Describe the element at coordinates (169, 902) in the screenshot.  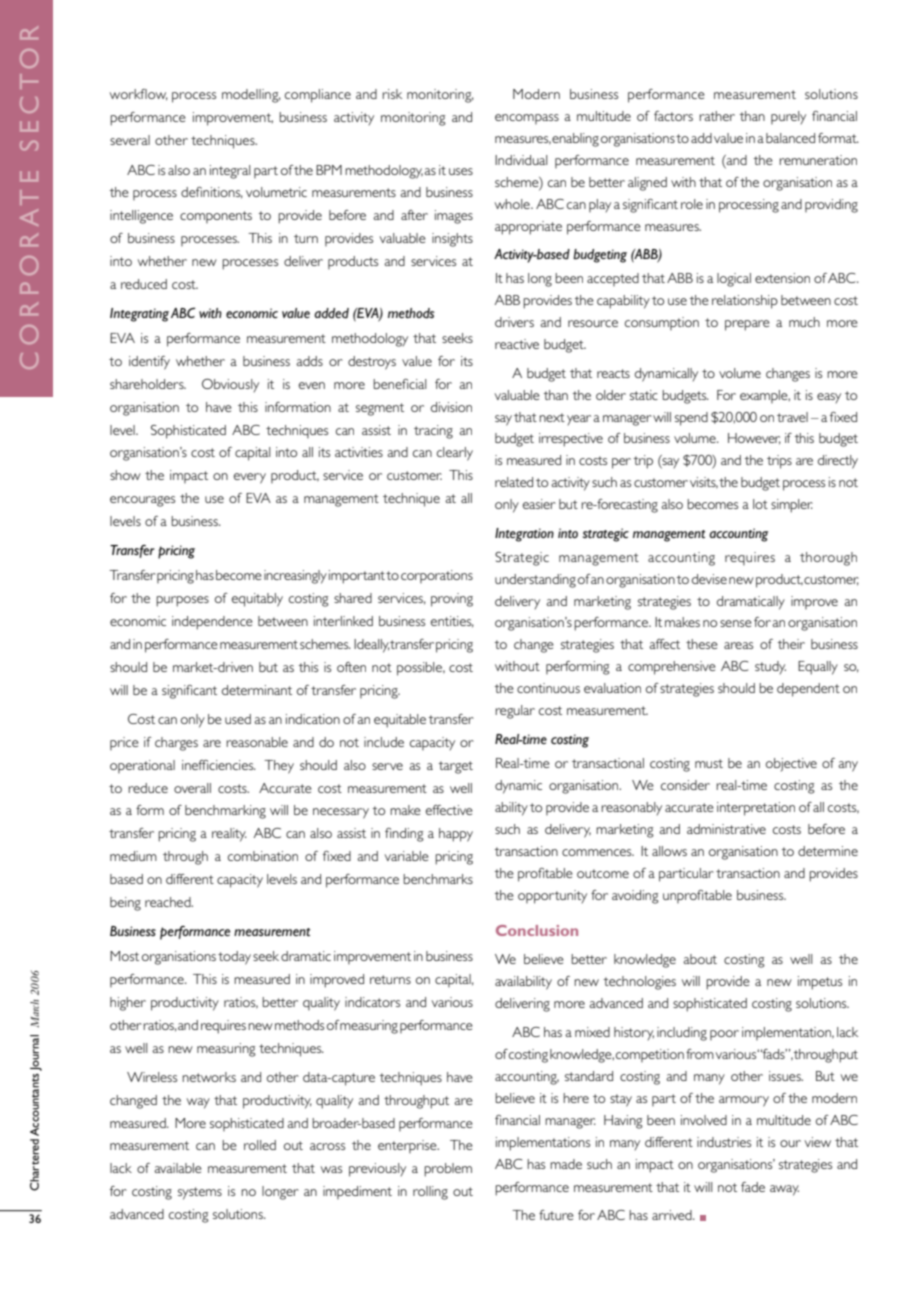
I see `reached` at that location.
